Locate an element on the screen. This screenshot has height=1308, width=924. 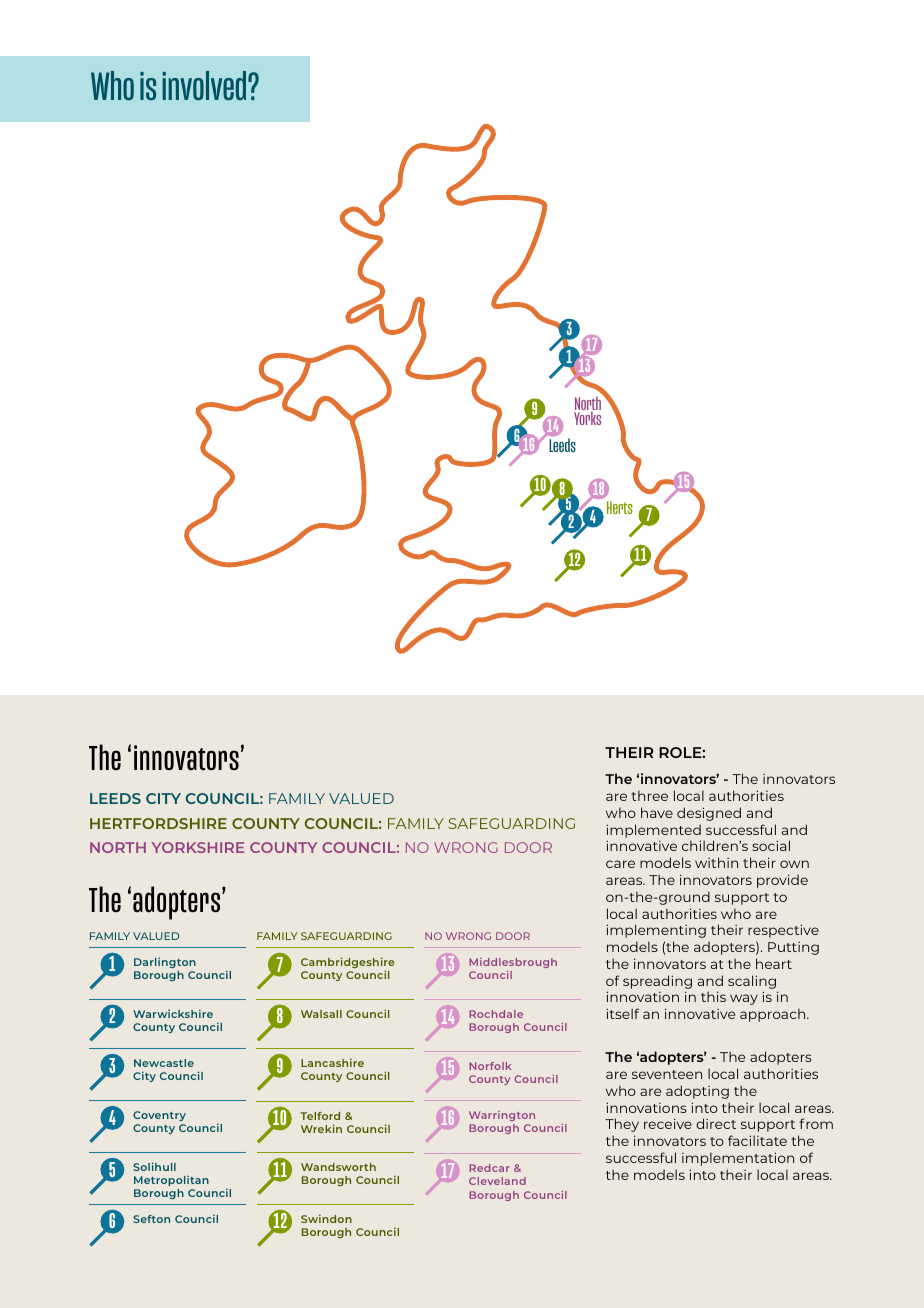
Middlesbrough is located at coordinates (513, 963).
